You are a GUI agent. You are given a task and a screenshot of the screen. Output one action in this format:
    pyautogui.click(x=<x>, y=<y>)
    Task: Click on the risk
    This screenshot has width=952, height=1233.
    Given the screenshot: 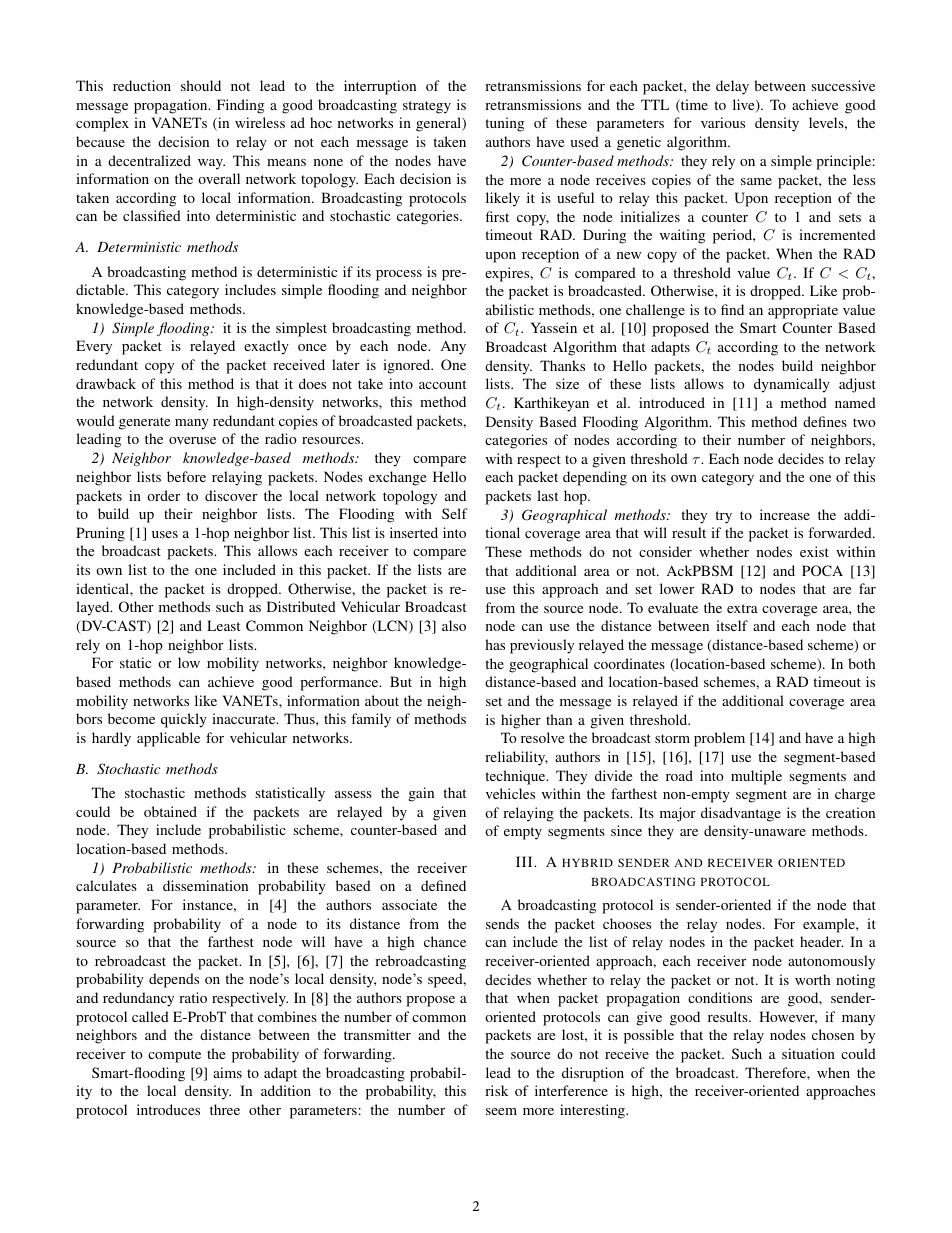 What is the action you would take?
    pyautogui.click(x=496, y=1090)
